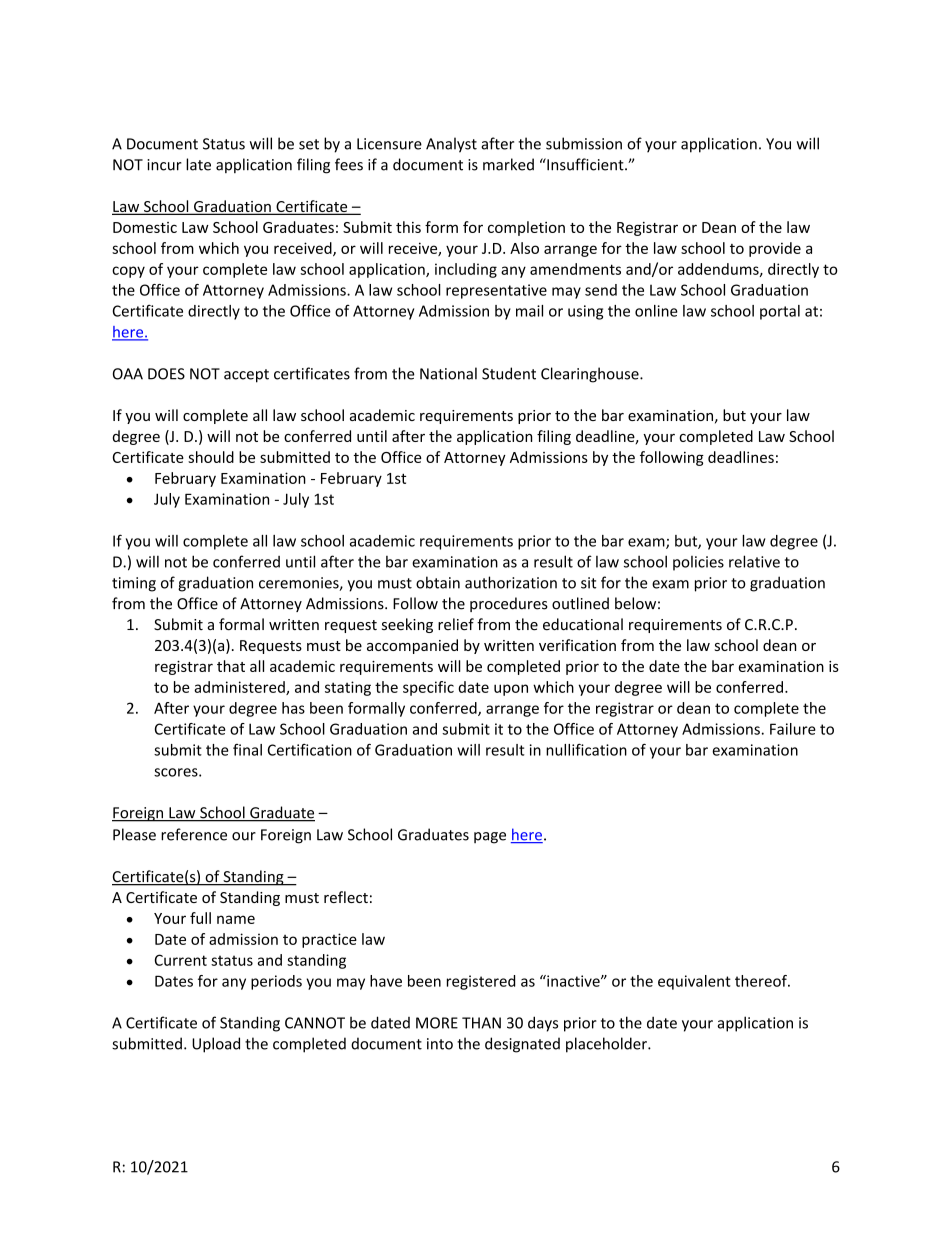  I want to click on Upload, so click(216, 1045).
